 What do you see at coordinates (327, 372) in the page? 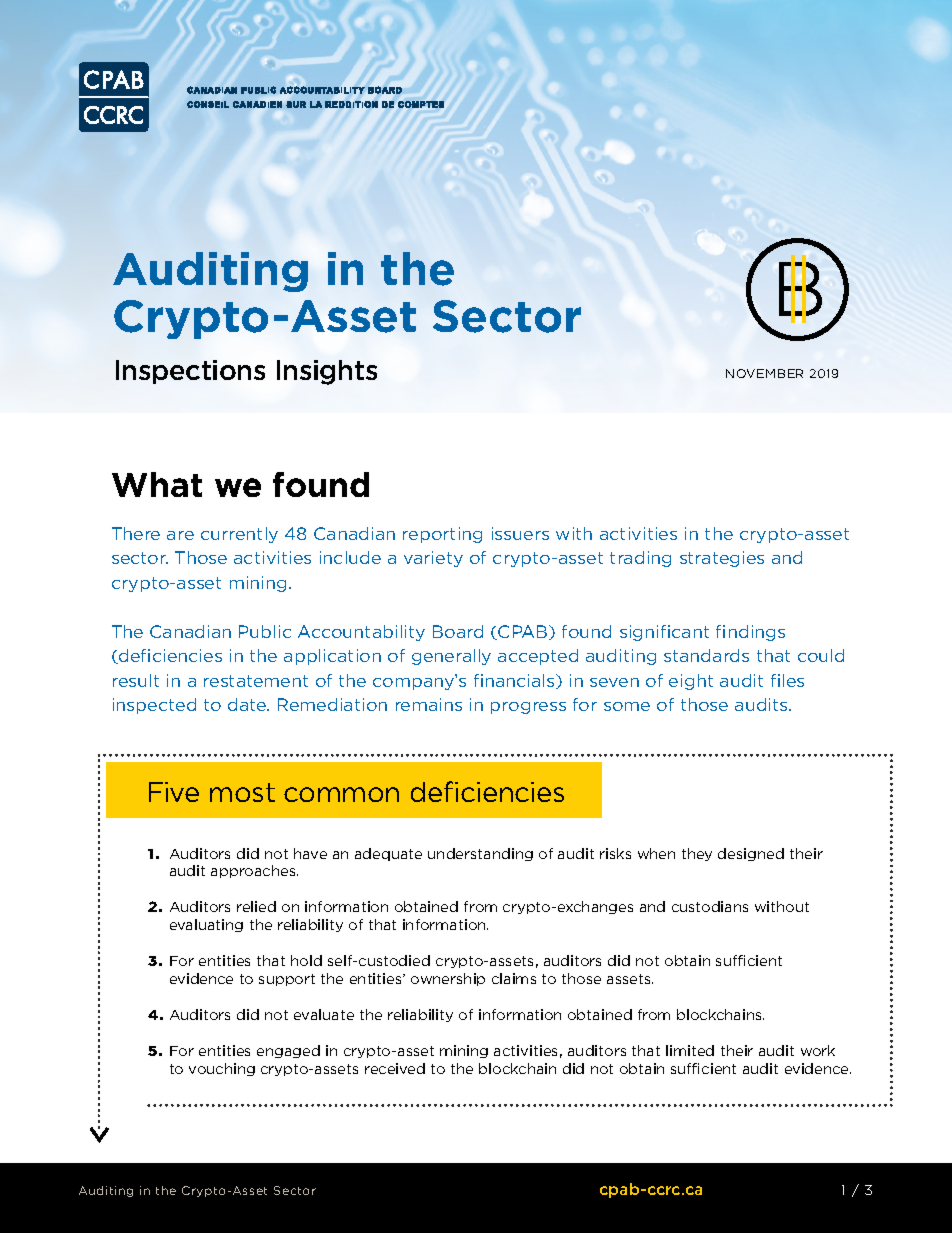
I see `Insights` at bounding box center [327, 372].
